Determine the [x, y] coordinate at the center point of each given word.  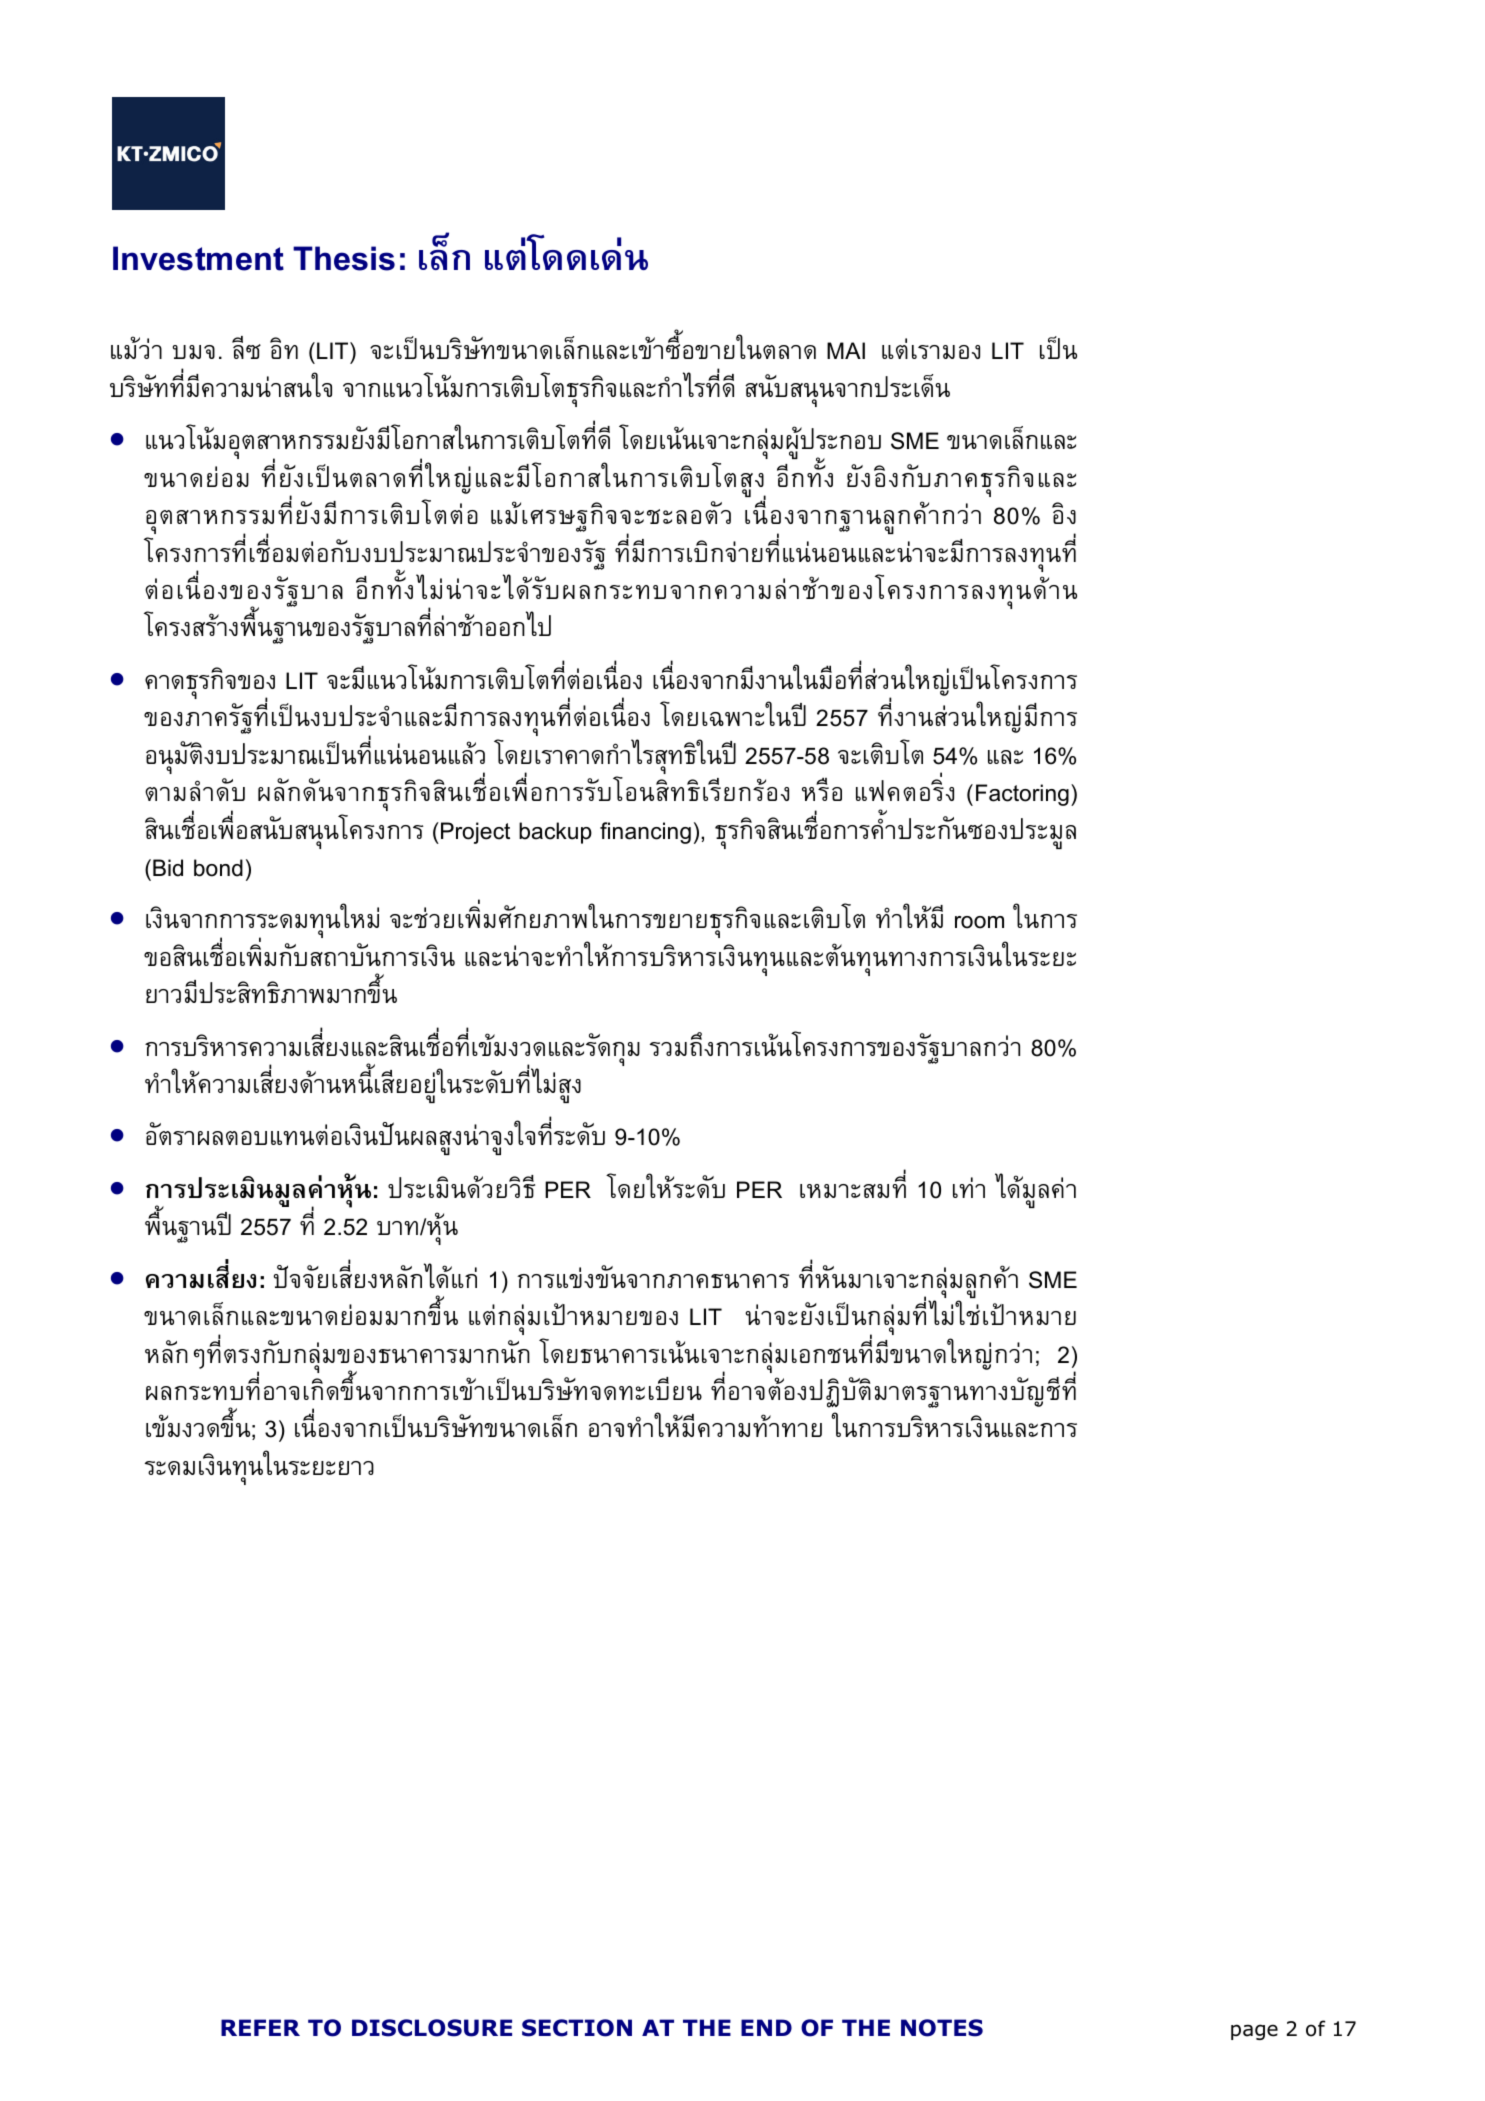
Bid [168, 868]
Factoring [1022, 795]
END [766, 2027]
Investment [198, 258]
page [1254, 2032]
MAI [846, 350]
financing [645, 833]
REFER [260, 2027]
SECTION [577, 2028]
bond [218, 868]
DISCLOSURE [432, 2028]
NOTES [942, 2028]
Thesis [344, 258]
